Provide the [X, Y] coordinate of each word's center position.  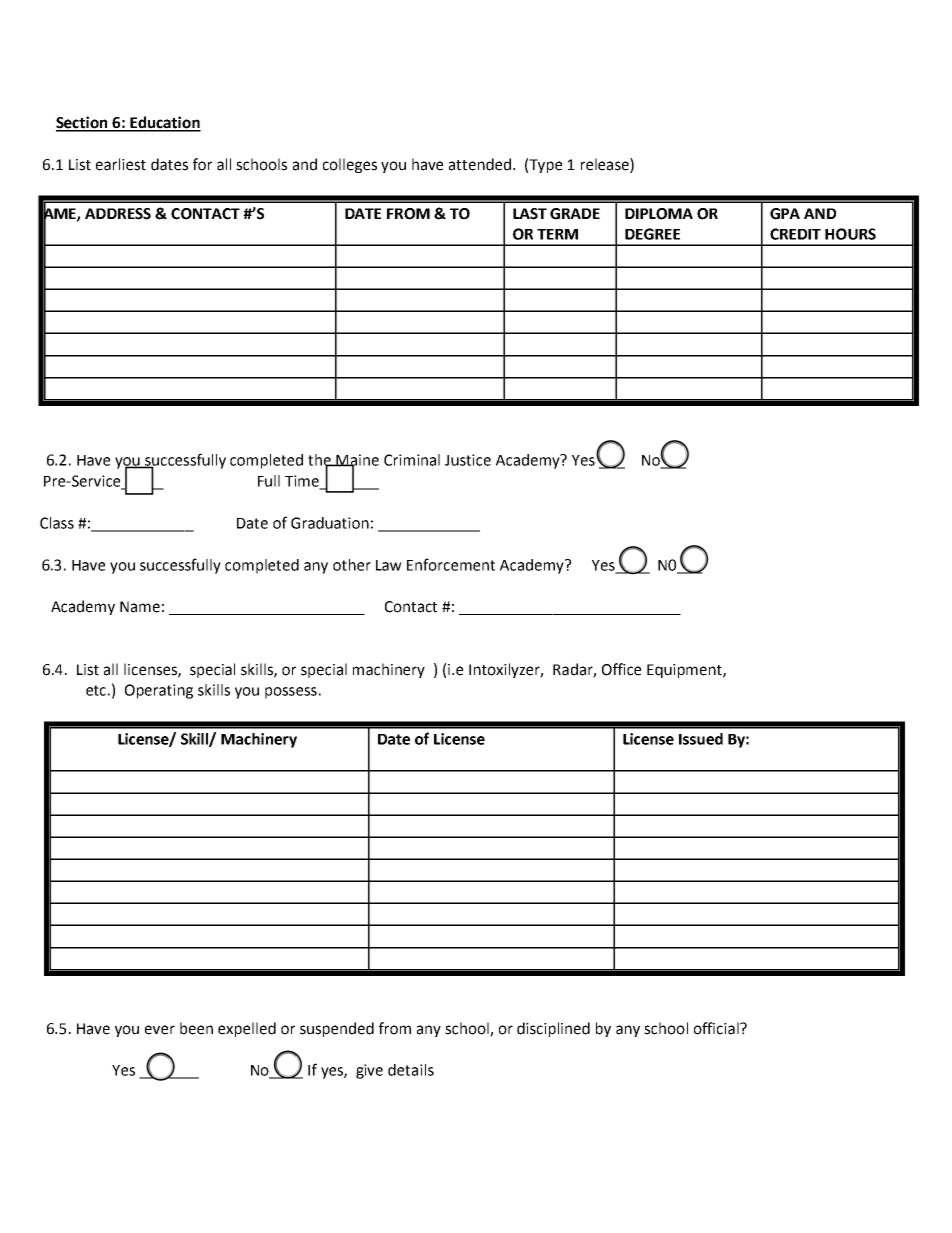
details [411, 1070]
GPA [785, 214]
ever [160, 1030]
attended [481, 164]
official [717, 1028]
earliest [121, 164]
